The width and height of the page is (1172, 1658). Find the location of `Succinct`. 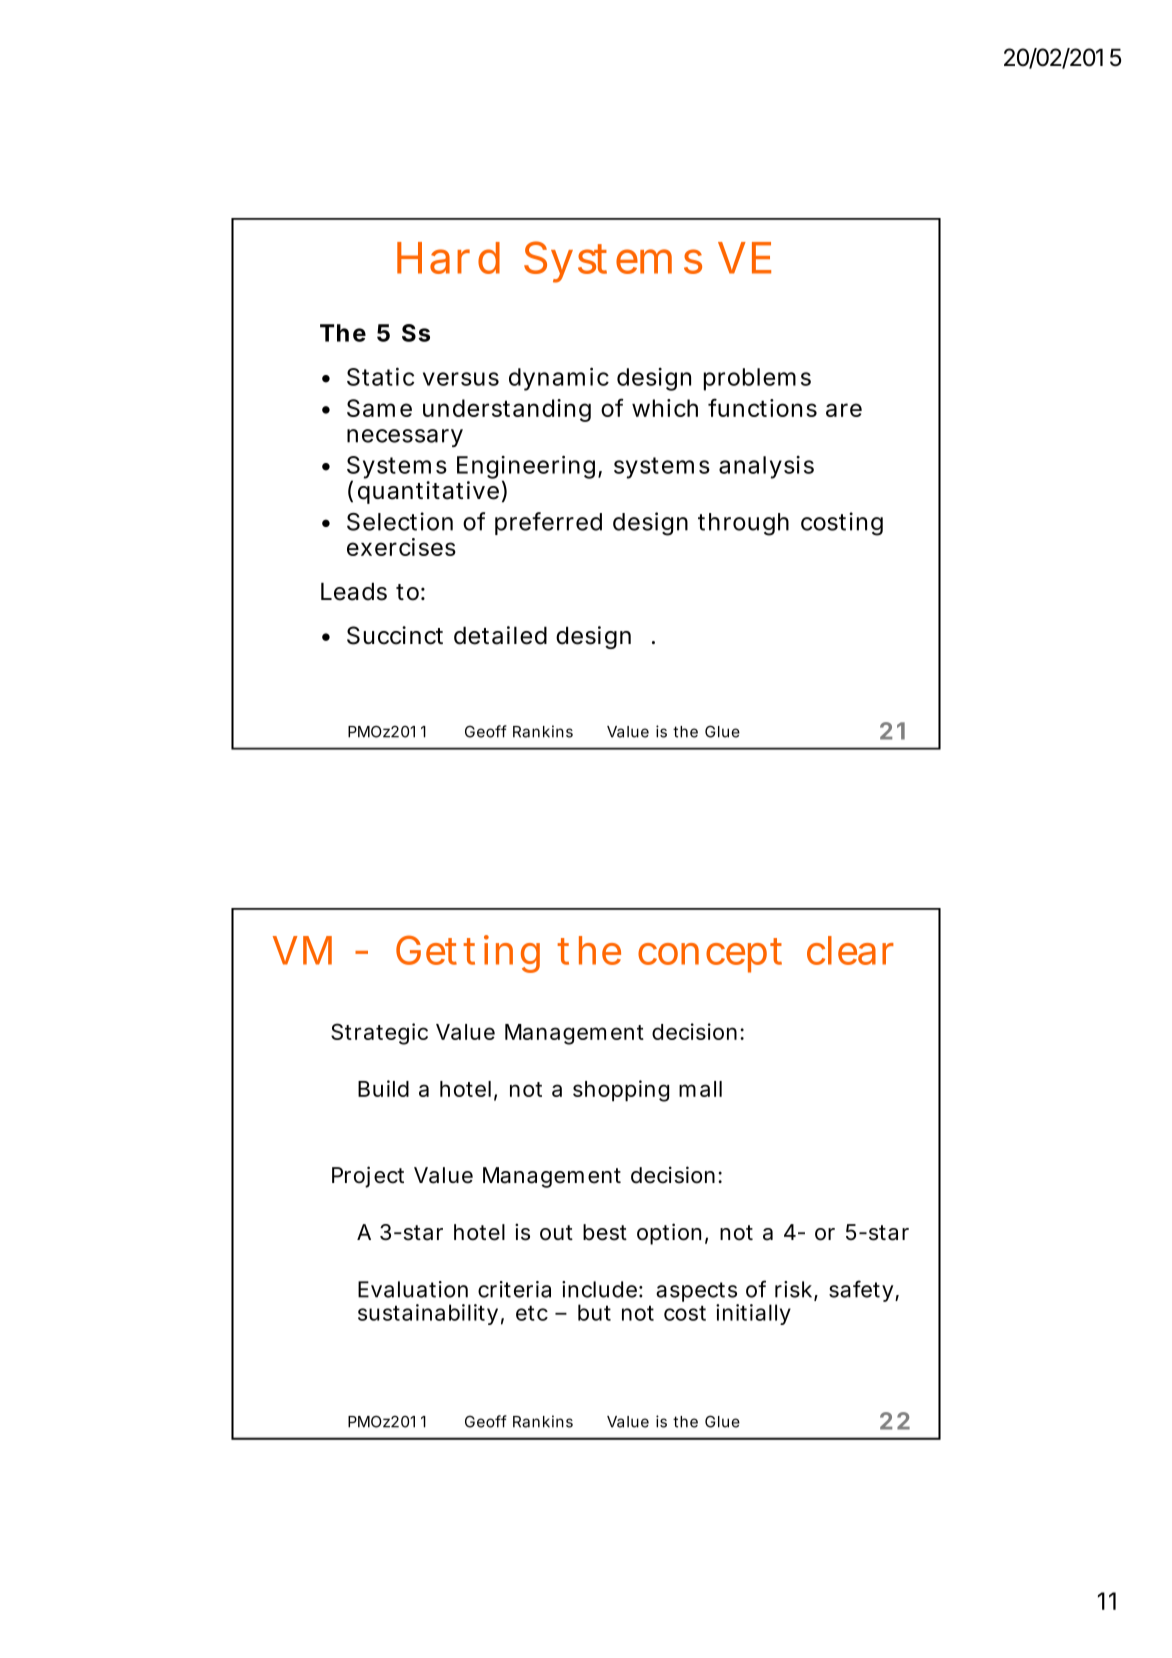

Succinct is located at coordinates (395, 635).
